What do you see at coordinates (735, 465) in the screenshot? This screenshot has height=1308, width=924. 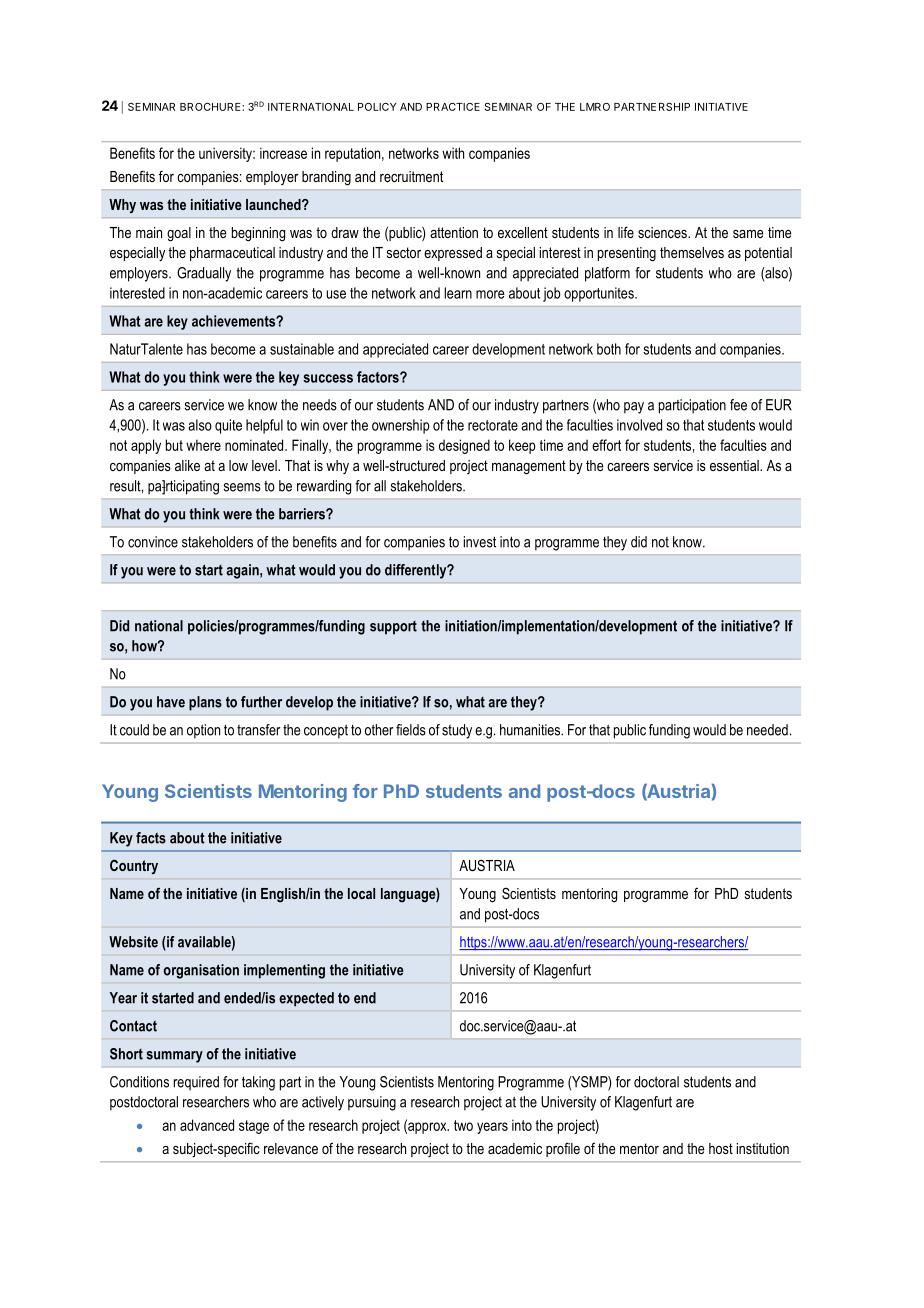 I see `essential` at bounding box center [735, 465].
